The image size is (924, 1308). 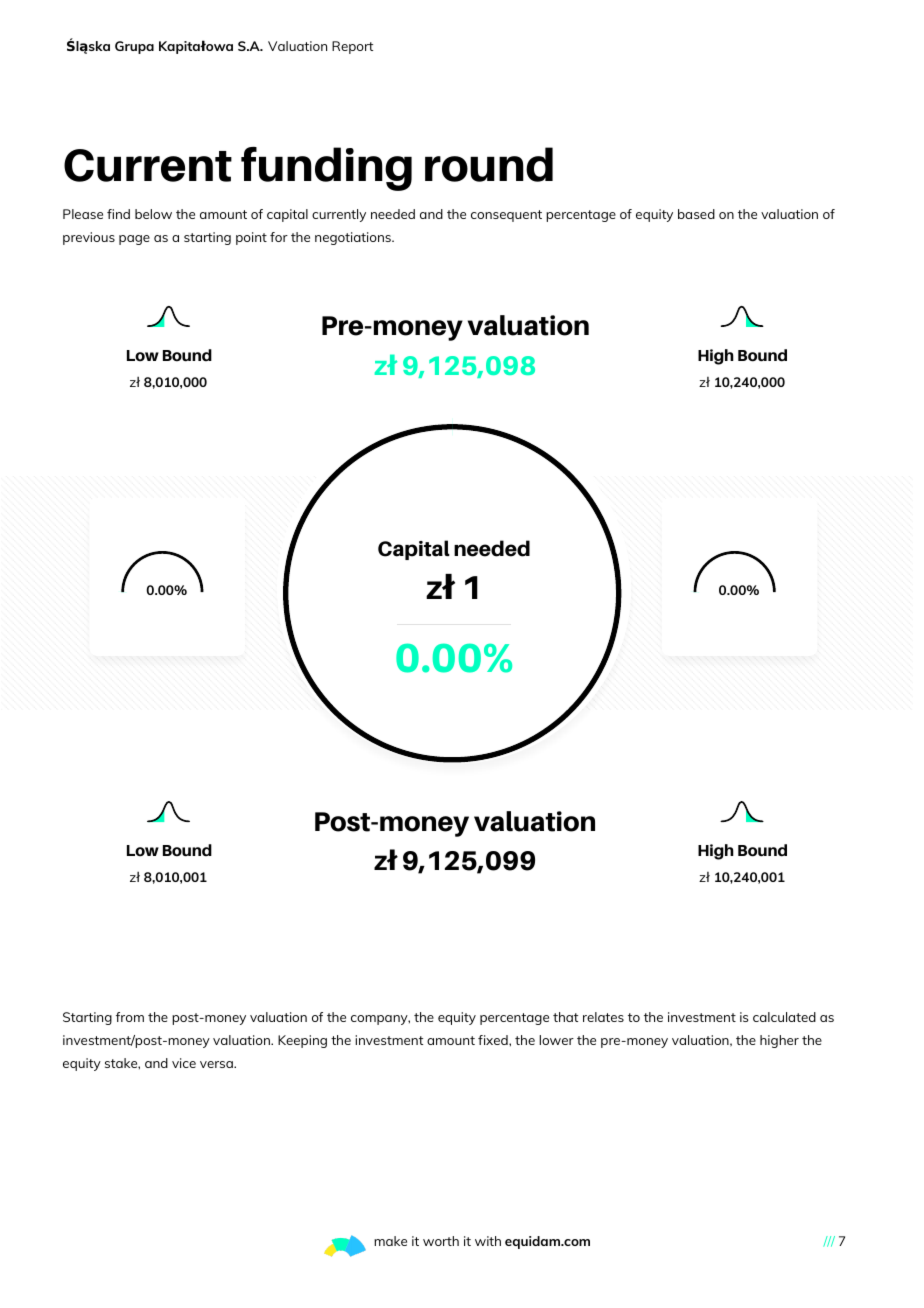 What do you see at coordinates (153, 214) in the screenshot?
I see `below` at bounding box center [153, 214].
